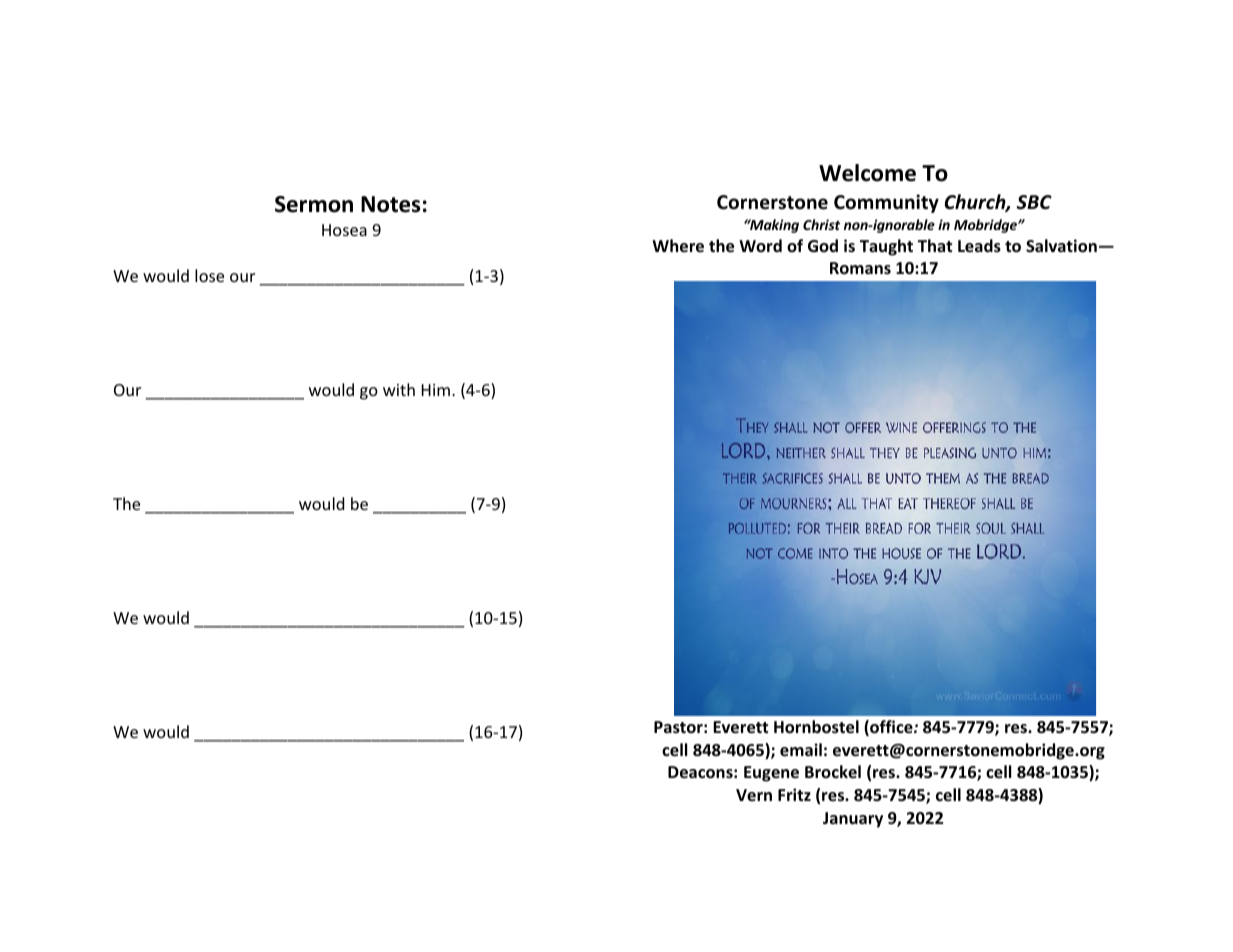  What do you see at coordinates (853, 820) in the page?
I see `January` at bounding box center [853, 820].
